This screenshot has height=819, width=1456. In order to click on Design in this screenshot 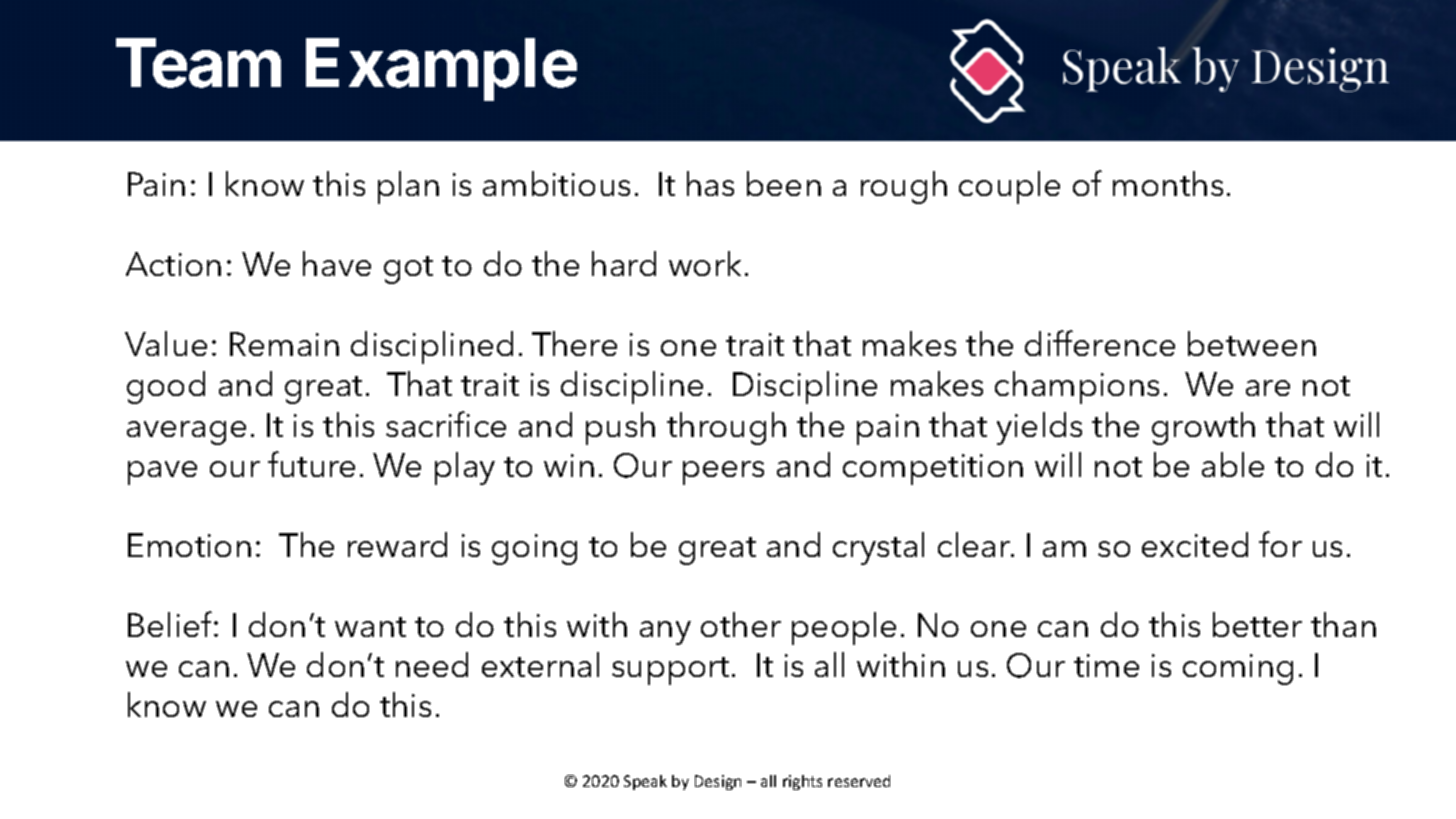, I will do `click(718, 782)`.
